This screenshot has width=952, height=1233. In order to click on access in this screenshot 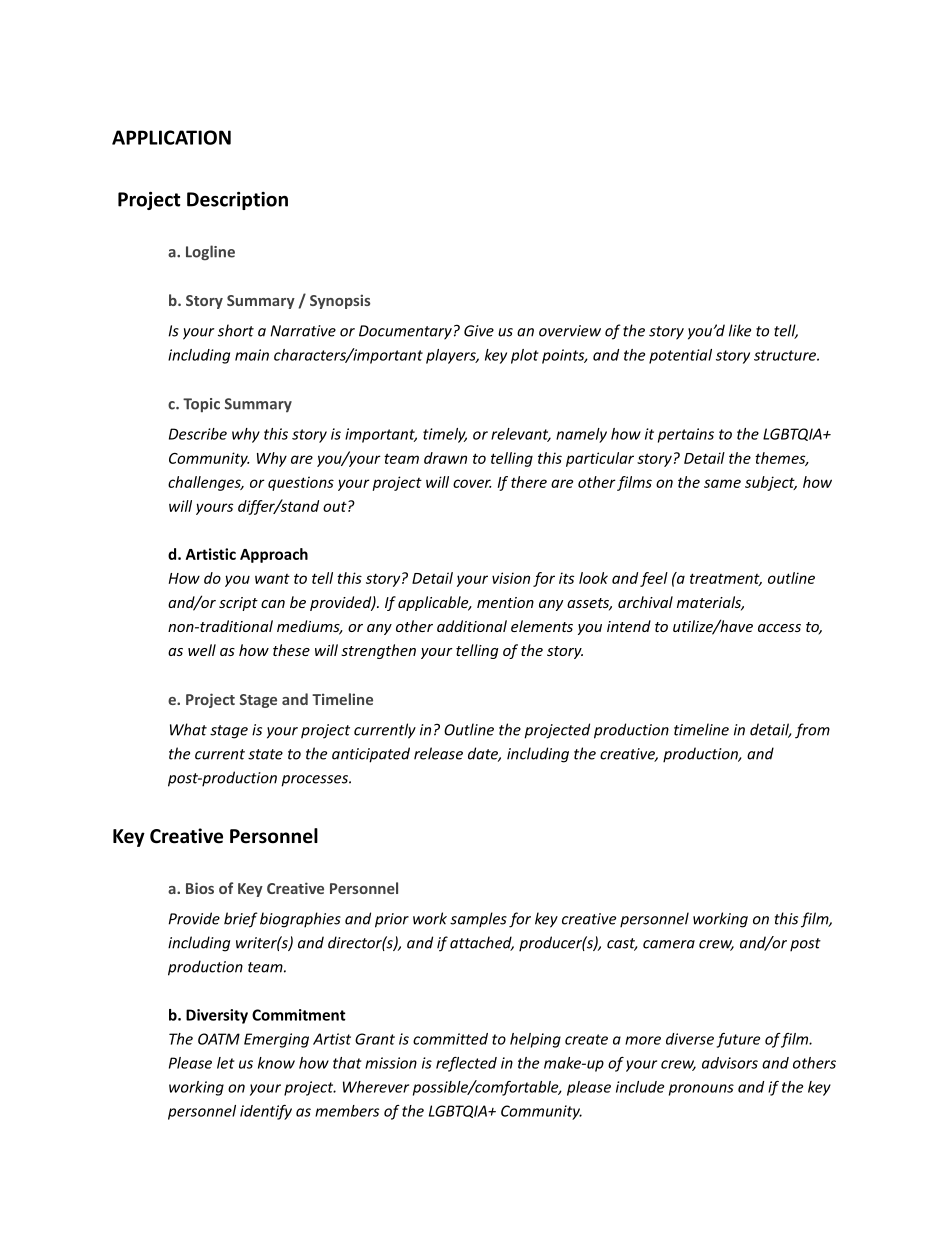, I will do `click(779, 628)`.
